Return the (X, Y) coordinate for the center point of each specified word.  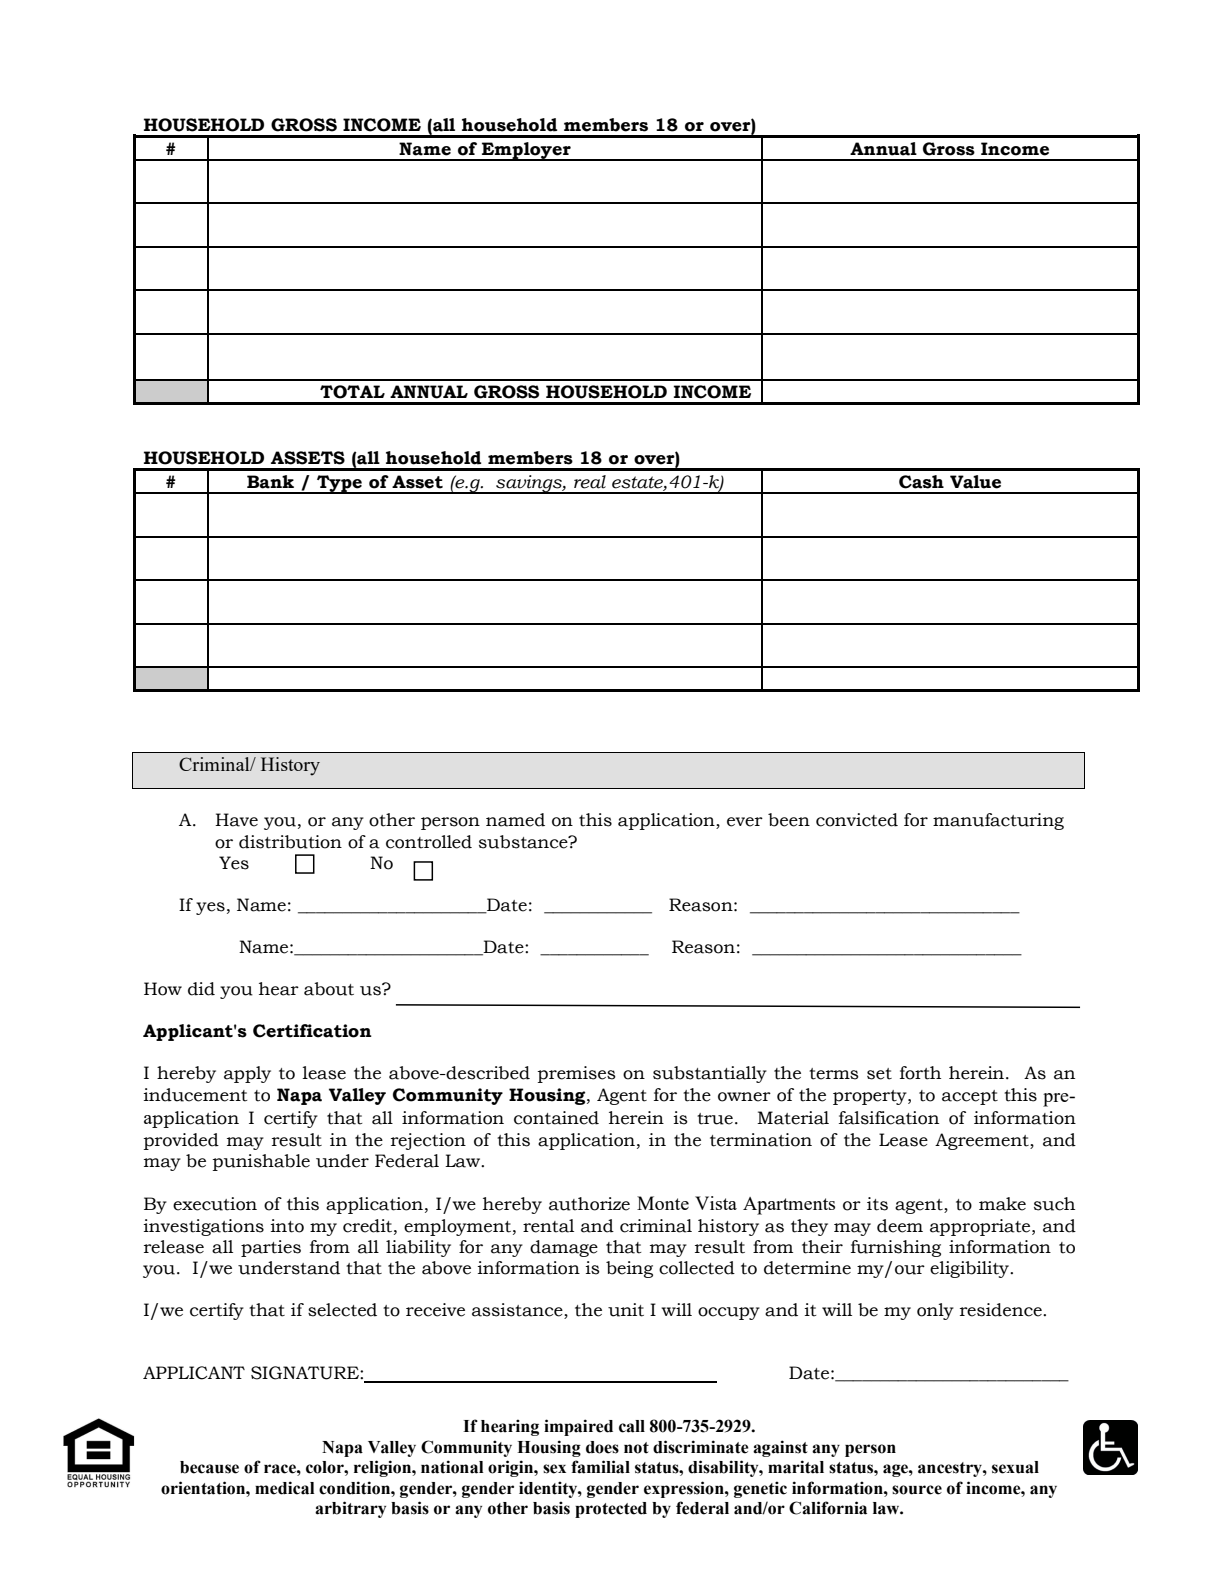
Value (975, 482)
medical (284, 1488)
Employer (526, 151)
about (329, 989)
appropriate (981, 1227)
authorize (589, 1204)
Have (236, 820)
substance (524, 842)
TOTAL (352, 392)
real (590, 482)
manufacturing (998, 821)
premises (577, 1074)
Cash (921, 482)
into (287, 1226)
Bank (270, 482)
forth (920, 1073)
